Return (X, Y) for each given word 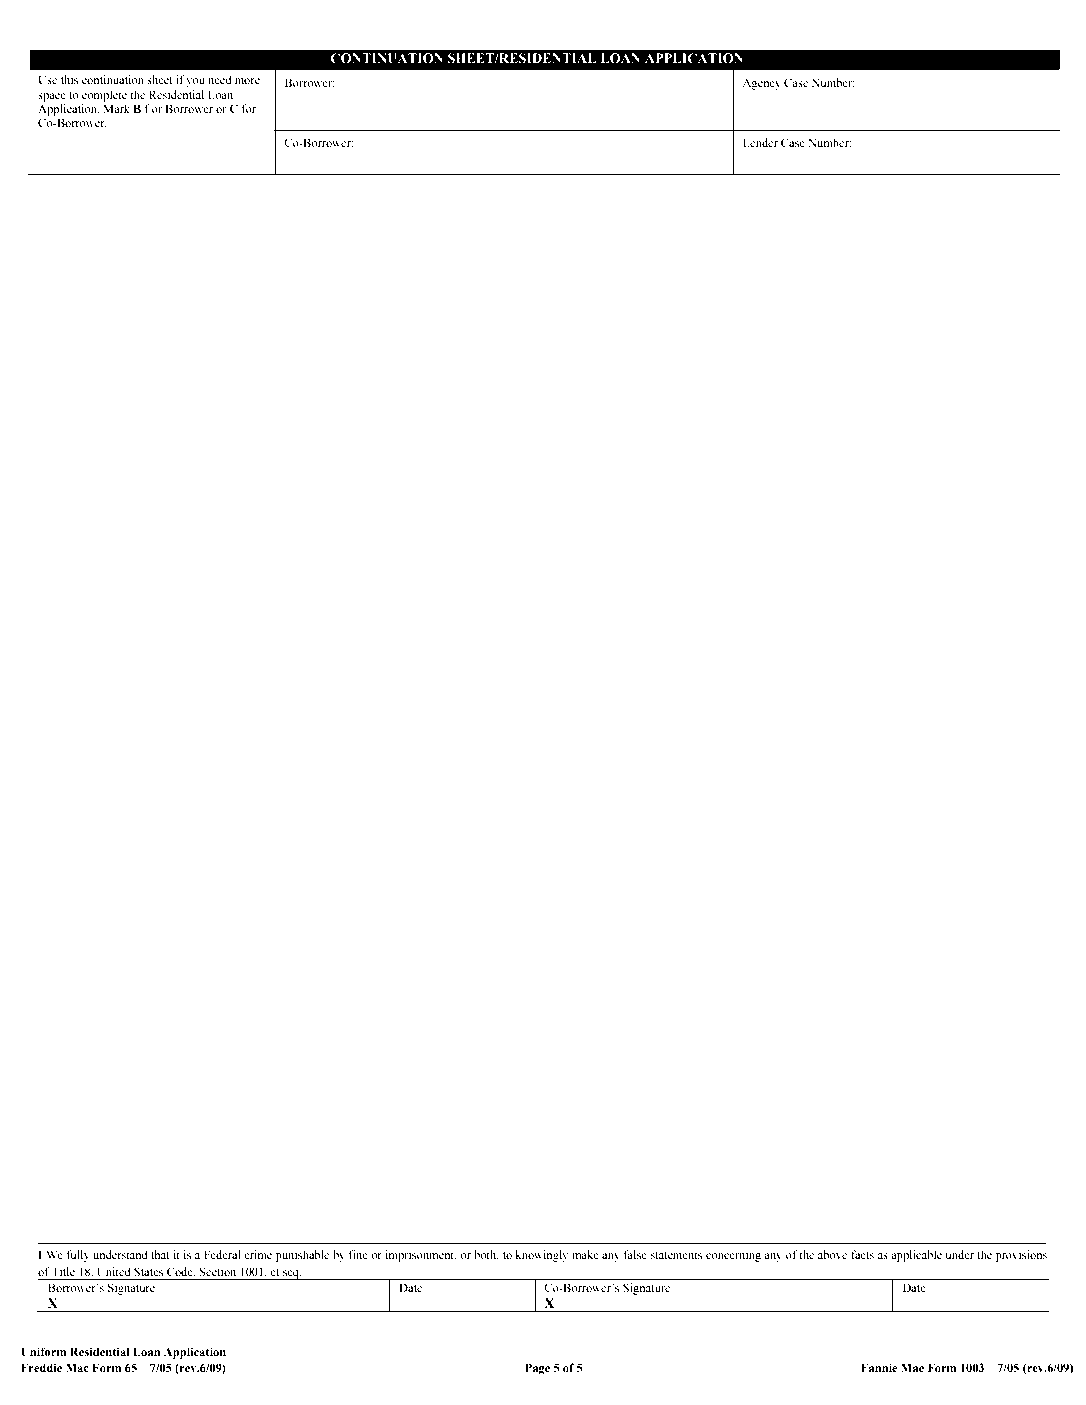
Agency (761, 84)
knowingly (542, 1256)
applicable (916, 1256)
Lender (760, 142)
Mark (116, 108)
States (148, 1271)
